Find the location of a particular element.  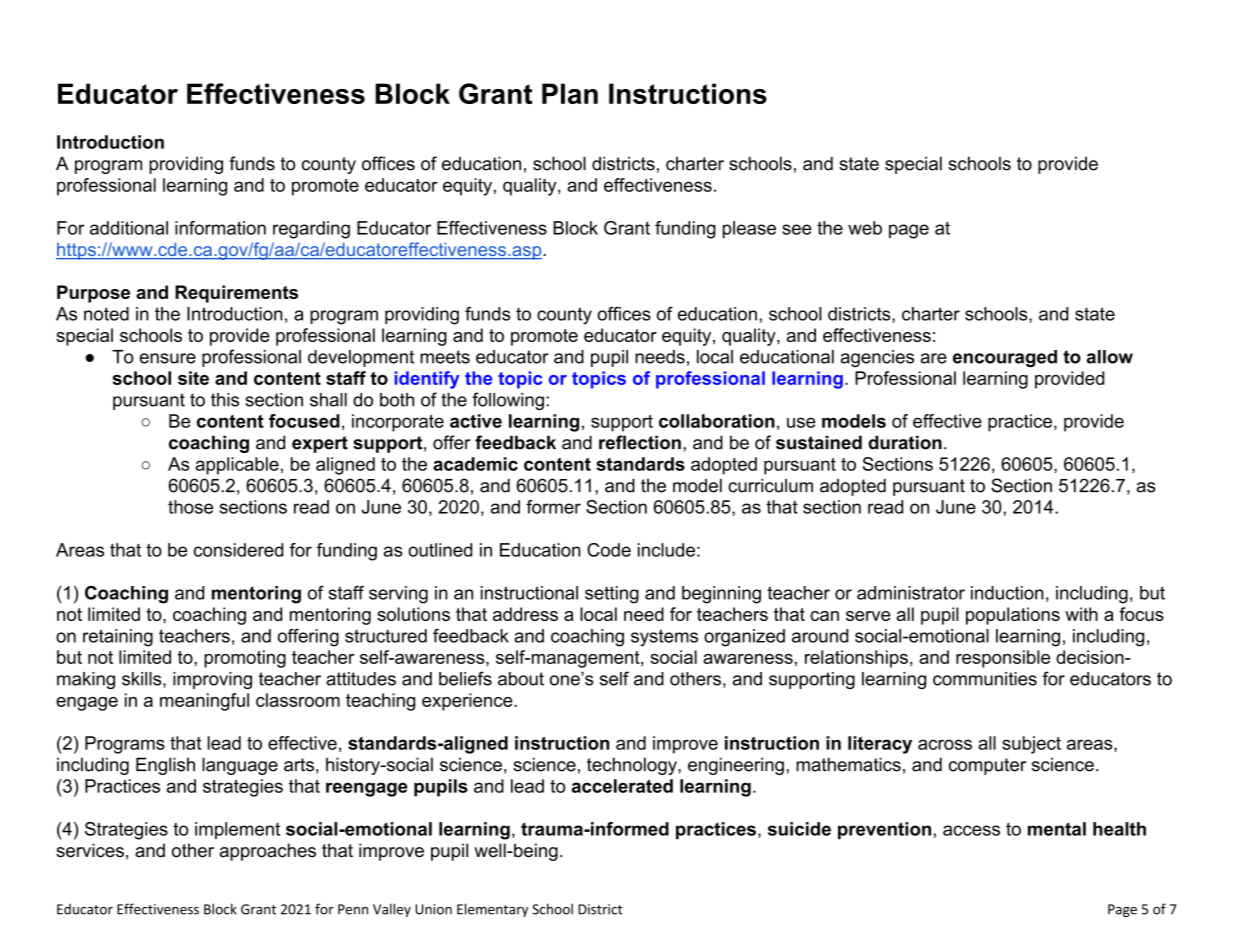

former is located at coordinates (553, 507).
